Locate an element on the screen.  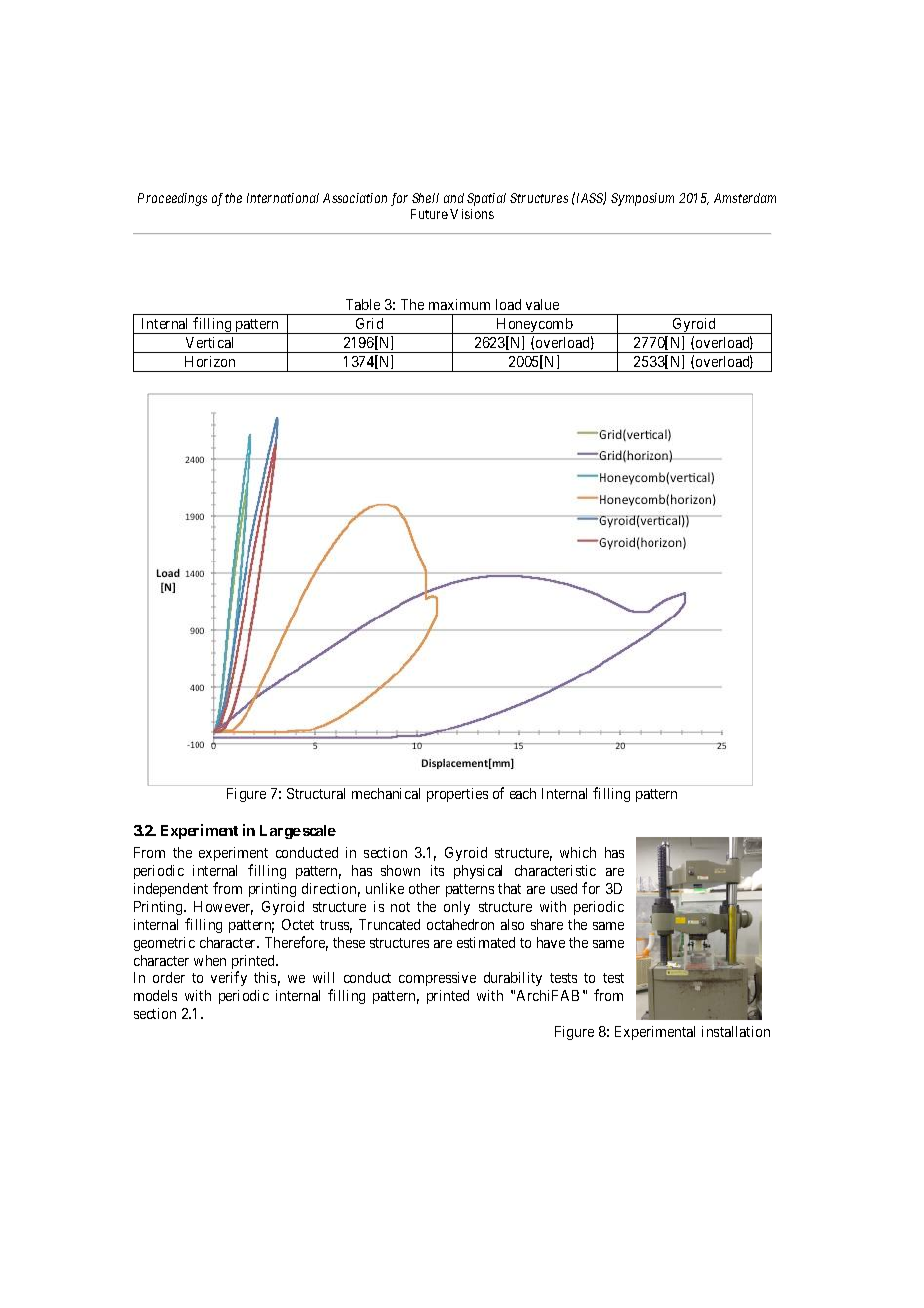
properties is located at coordinates (457, 795).
